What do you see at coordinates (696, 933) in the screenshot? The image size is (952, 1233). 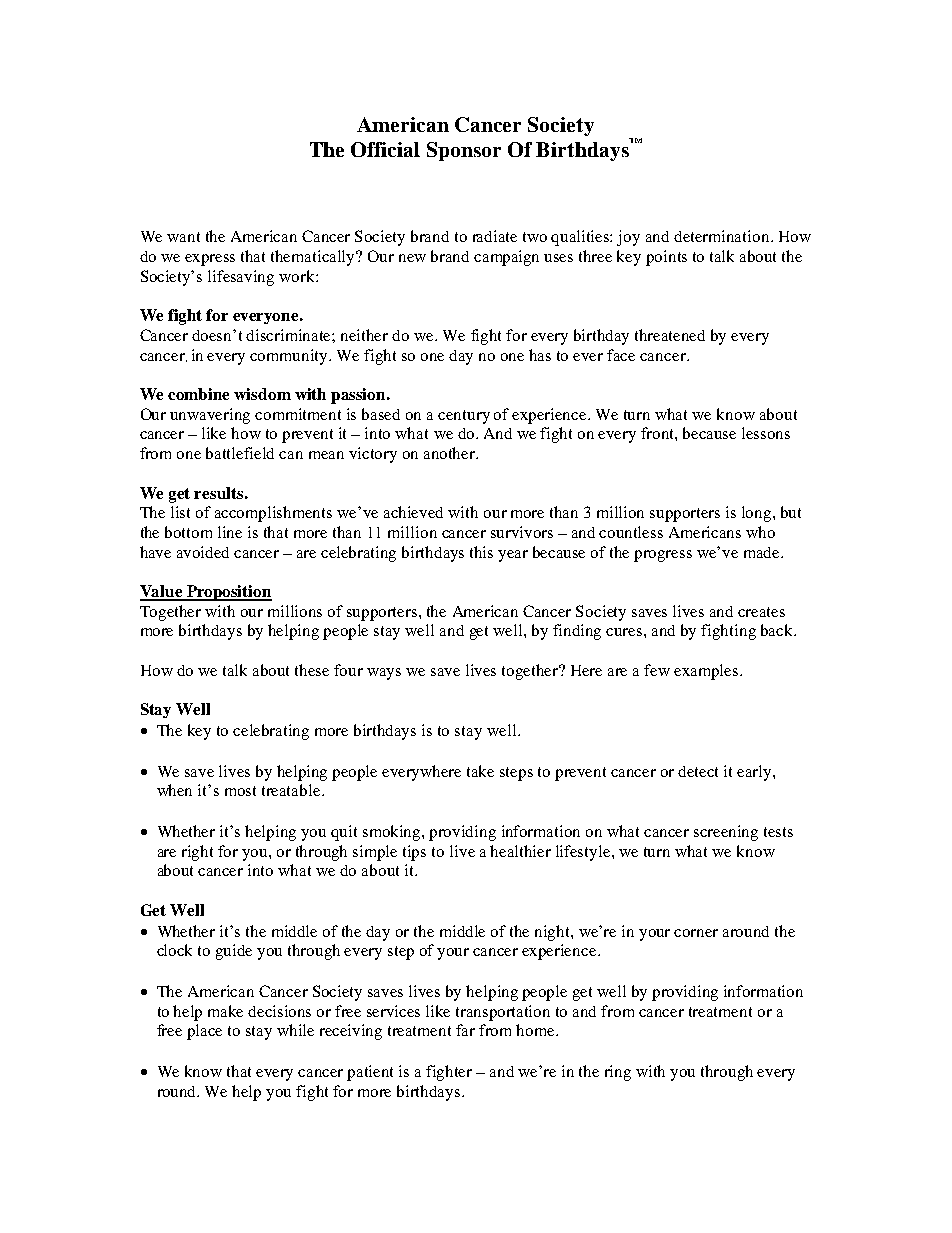 I see `corner` at bounding box center [696, 933].
